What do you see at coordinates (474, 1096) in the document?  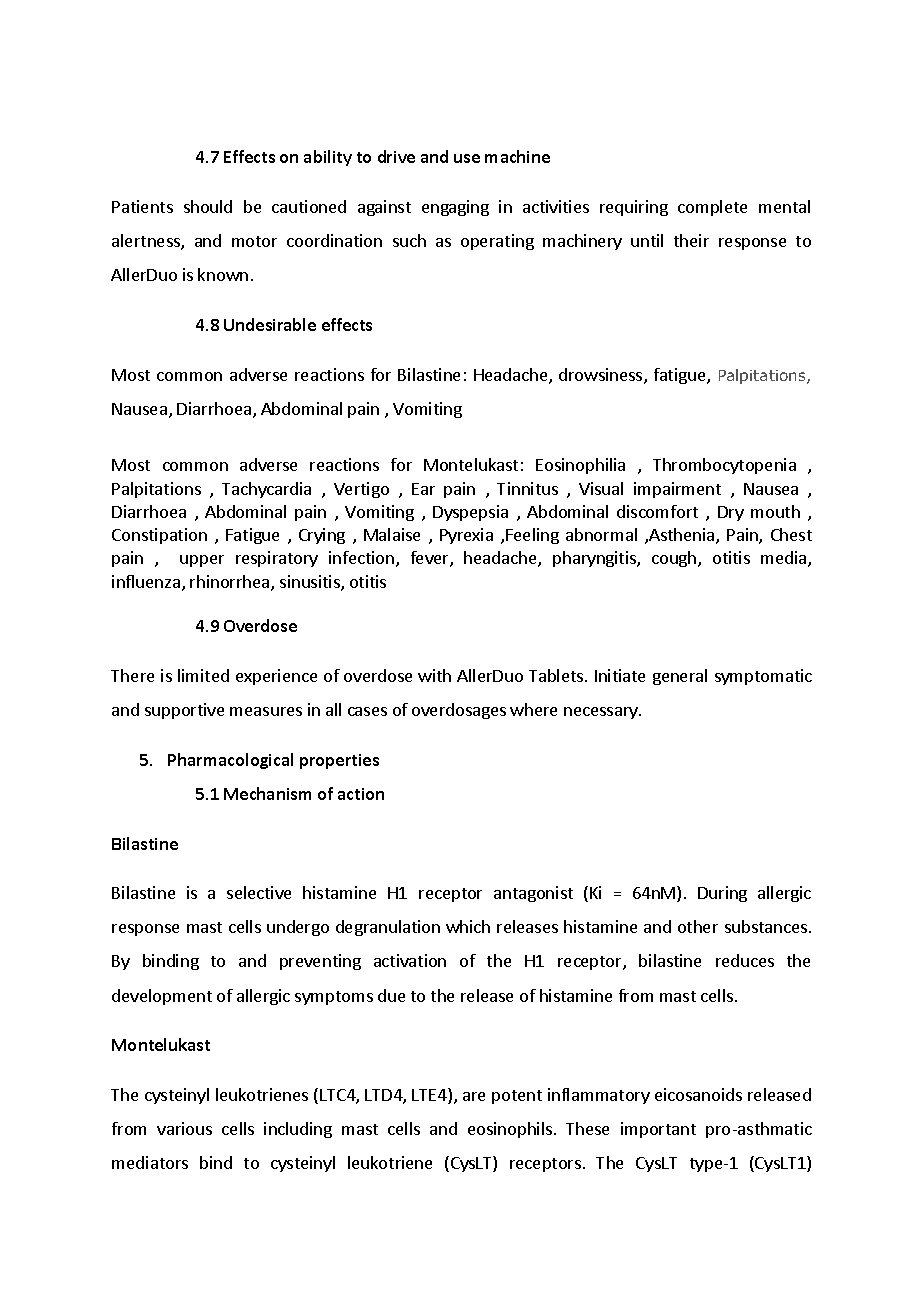 I see `are` at bounding box center [474, 1096].
